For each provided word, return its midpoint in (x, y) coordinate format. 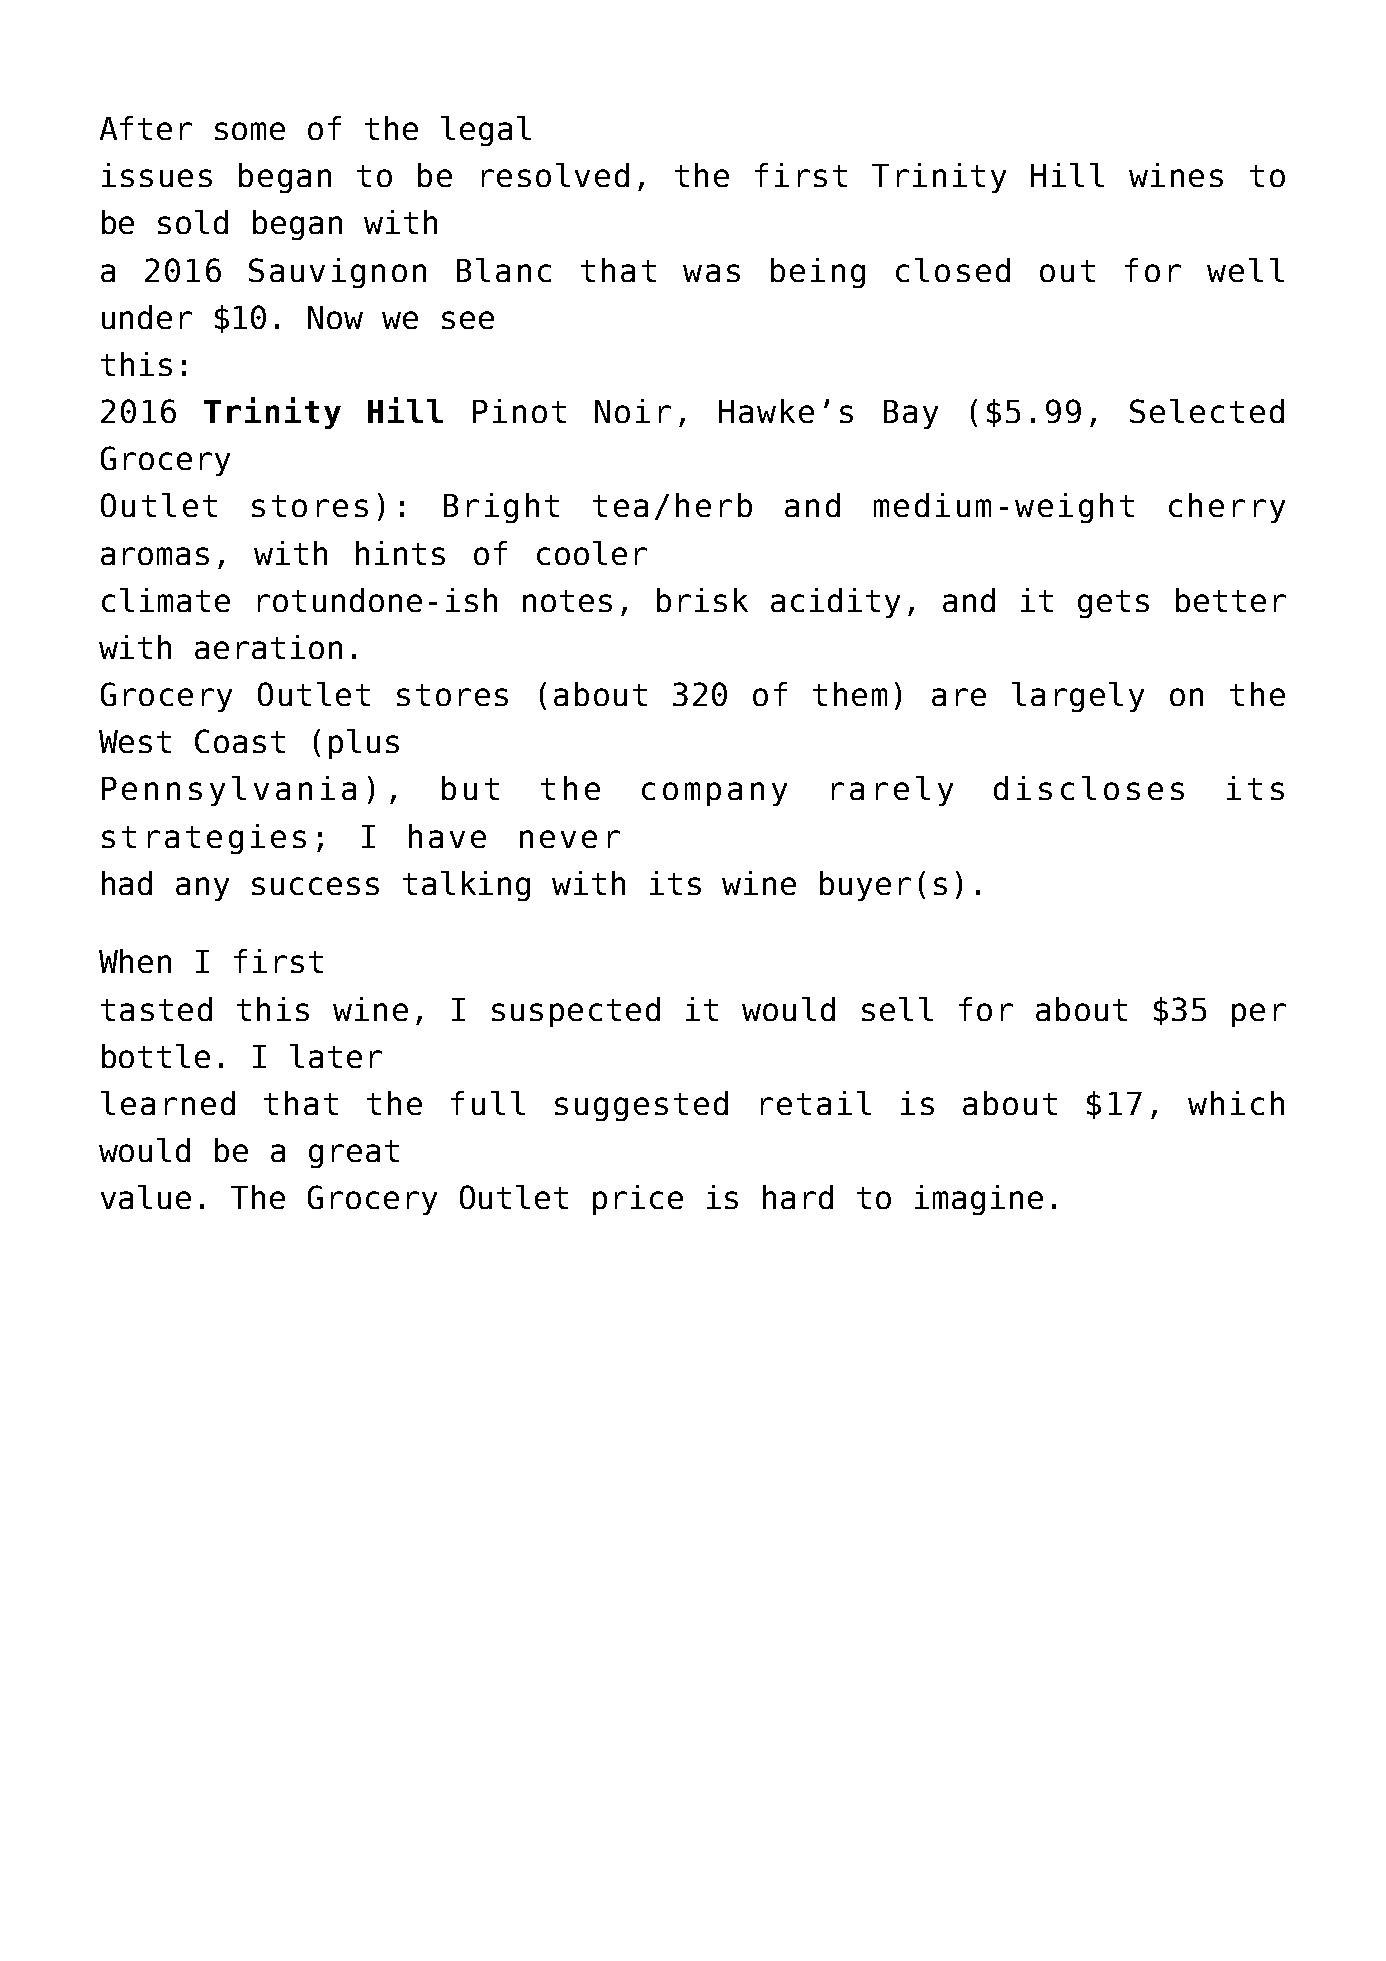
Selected (1207, 411)
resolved (555, 175)
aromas (155, 556)
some (250, 131)
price (638, 1200)
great (354, 1154)
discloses (1089, 788)
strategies (204, 839)
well (1245, 270)
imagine (979, 1200)
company (714, 794)
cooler (592, 553)
